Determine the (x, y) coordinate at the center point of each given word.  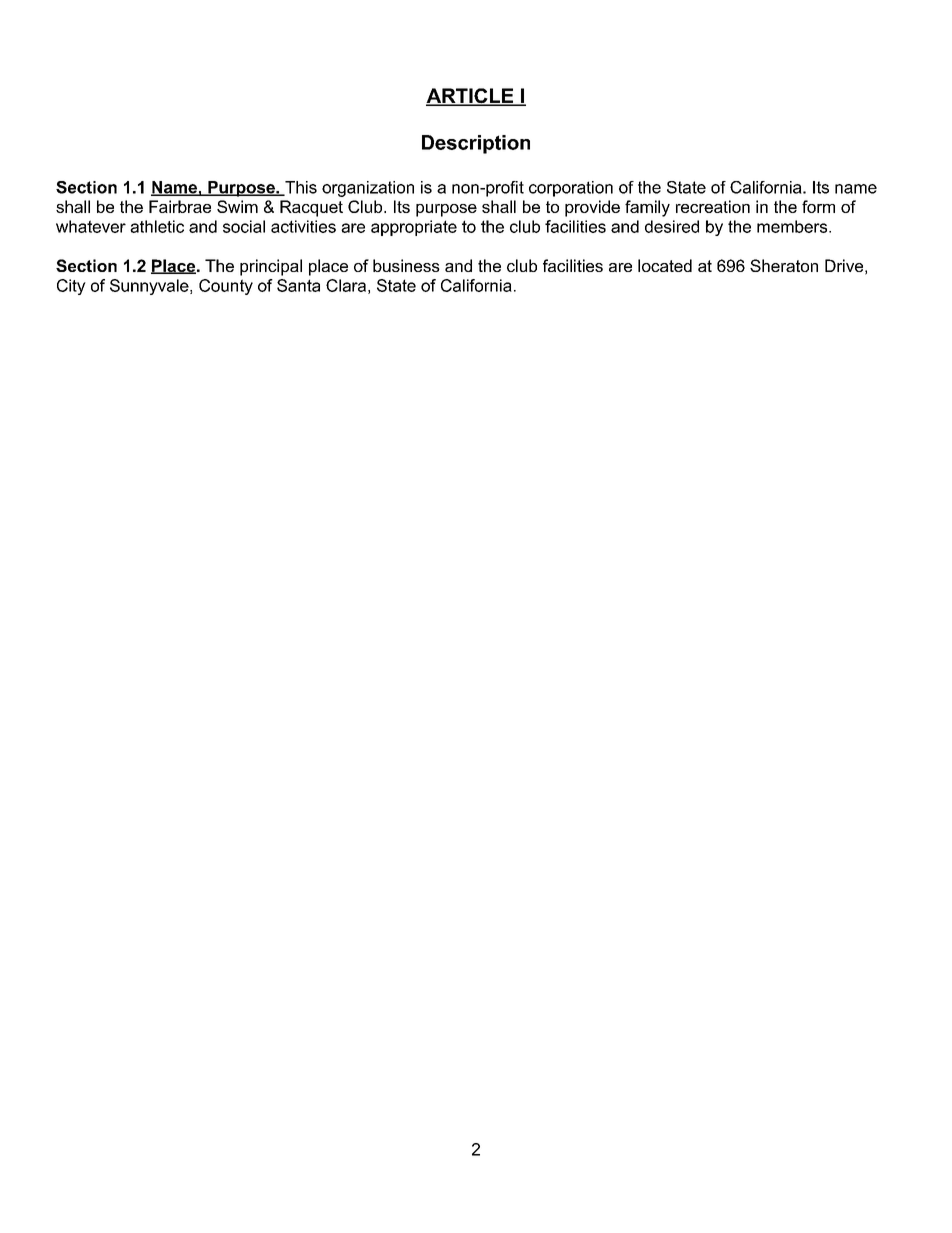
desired (672, 226)
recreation (713, 206)
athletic (157, 226)
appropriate (414, 228)
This (300, 188)
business (406, 265)
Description (476, 144)
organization (368, 189)
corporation (571, 189)
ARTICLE (471, 97)
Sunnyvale (150, 287)
